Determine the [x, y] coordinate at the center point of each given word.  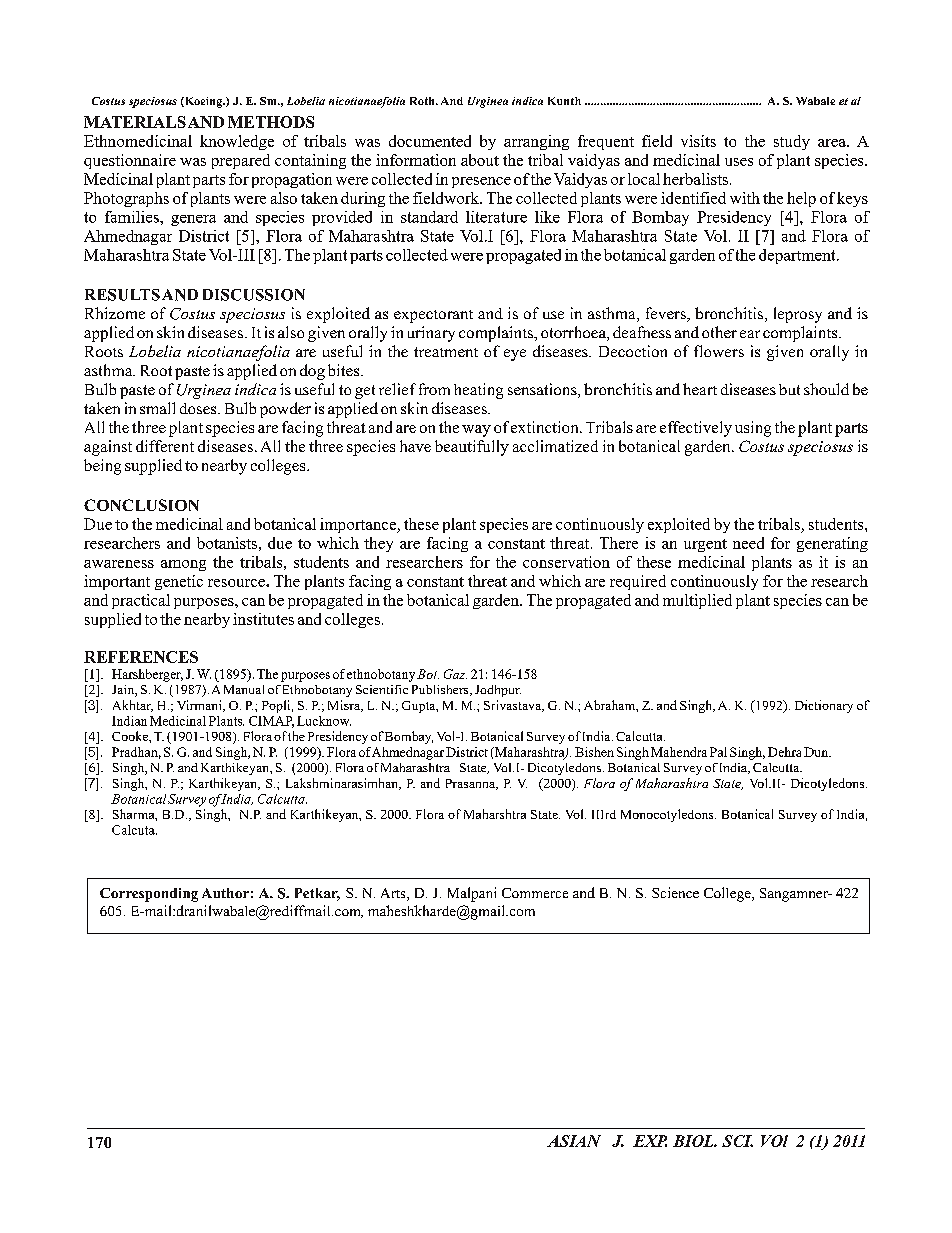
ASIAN [574, 1141]
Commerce [535, 893]
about [480, 160]
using [753, 429]
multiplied [697, 601]
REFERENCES [141, 657]
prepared [241, 161]
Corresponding [149, 895]
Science [675, 892]
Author [225, 893]
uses [739, 162]
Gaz [455, 674]
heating [478, 391]
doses [199, 408]
